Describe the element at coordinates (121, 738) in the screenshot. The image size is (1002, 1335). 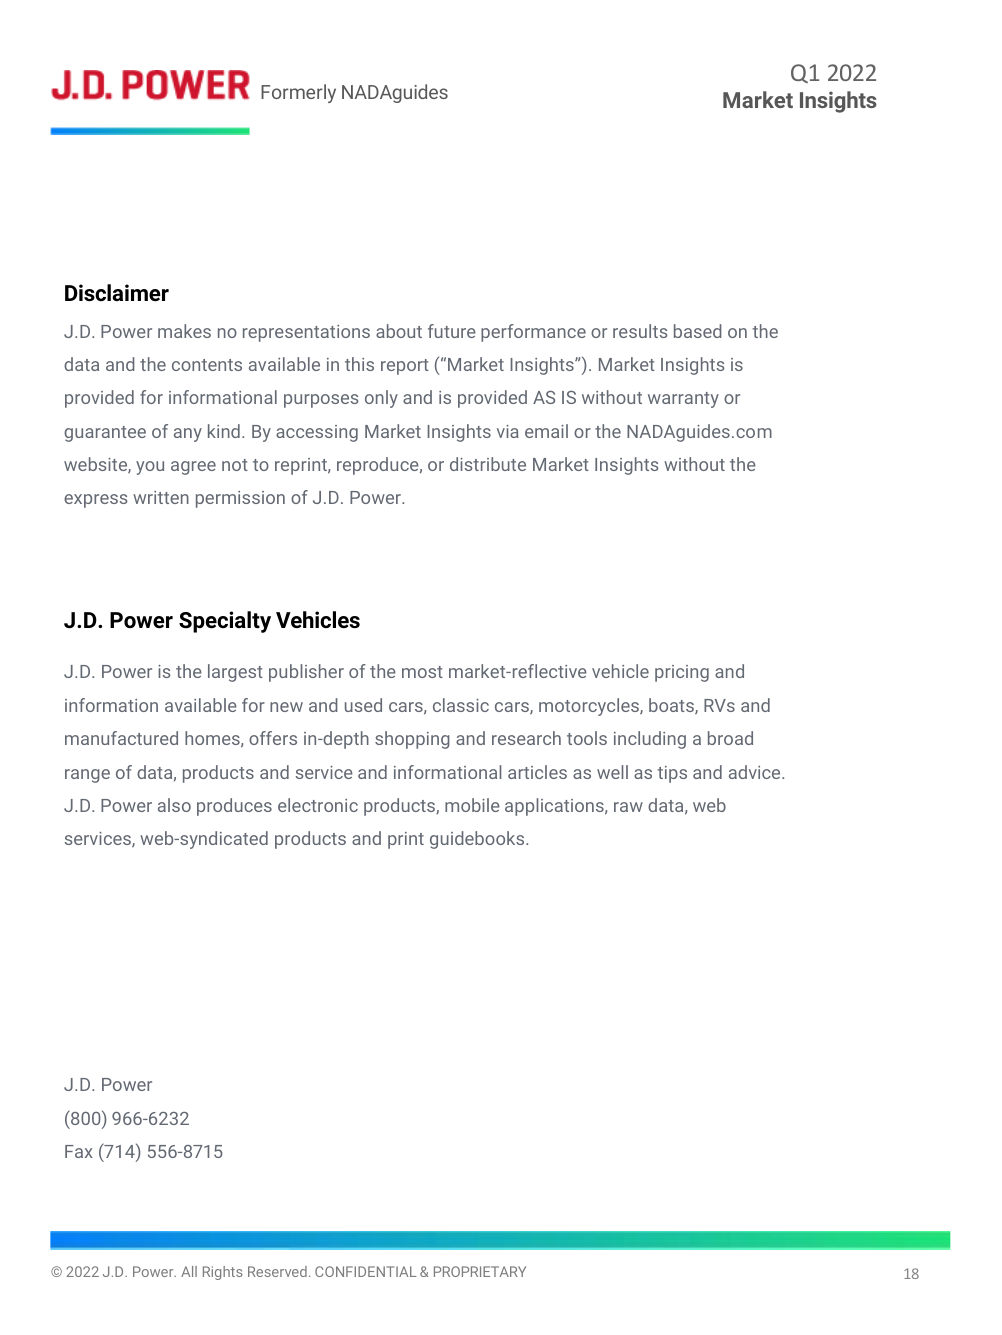
I see `manufactured` at that location.
